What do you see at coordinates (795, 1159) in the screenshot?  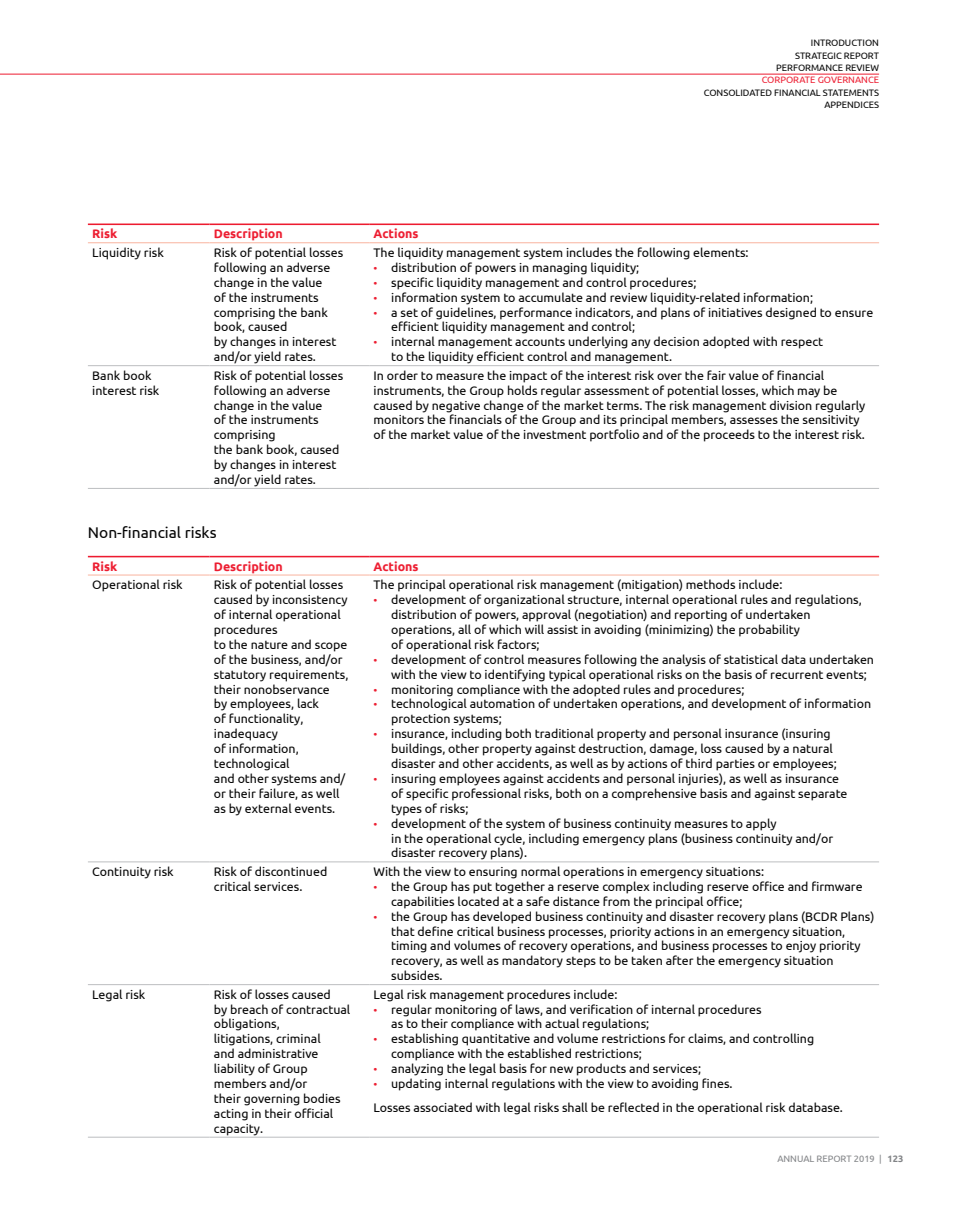 I see `ANNUAL` at bounding box center [795, 1159].
